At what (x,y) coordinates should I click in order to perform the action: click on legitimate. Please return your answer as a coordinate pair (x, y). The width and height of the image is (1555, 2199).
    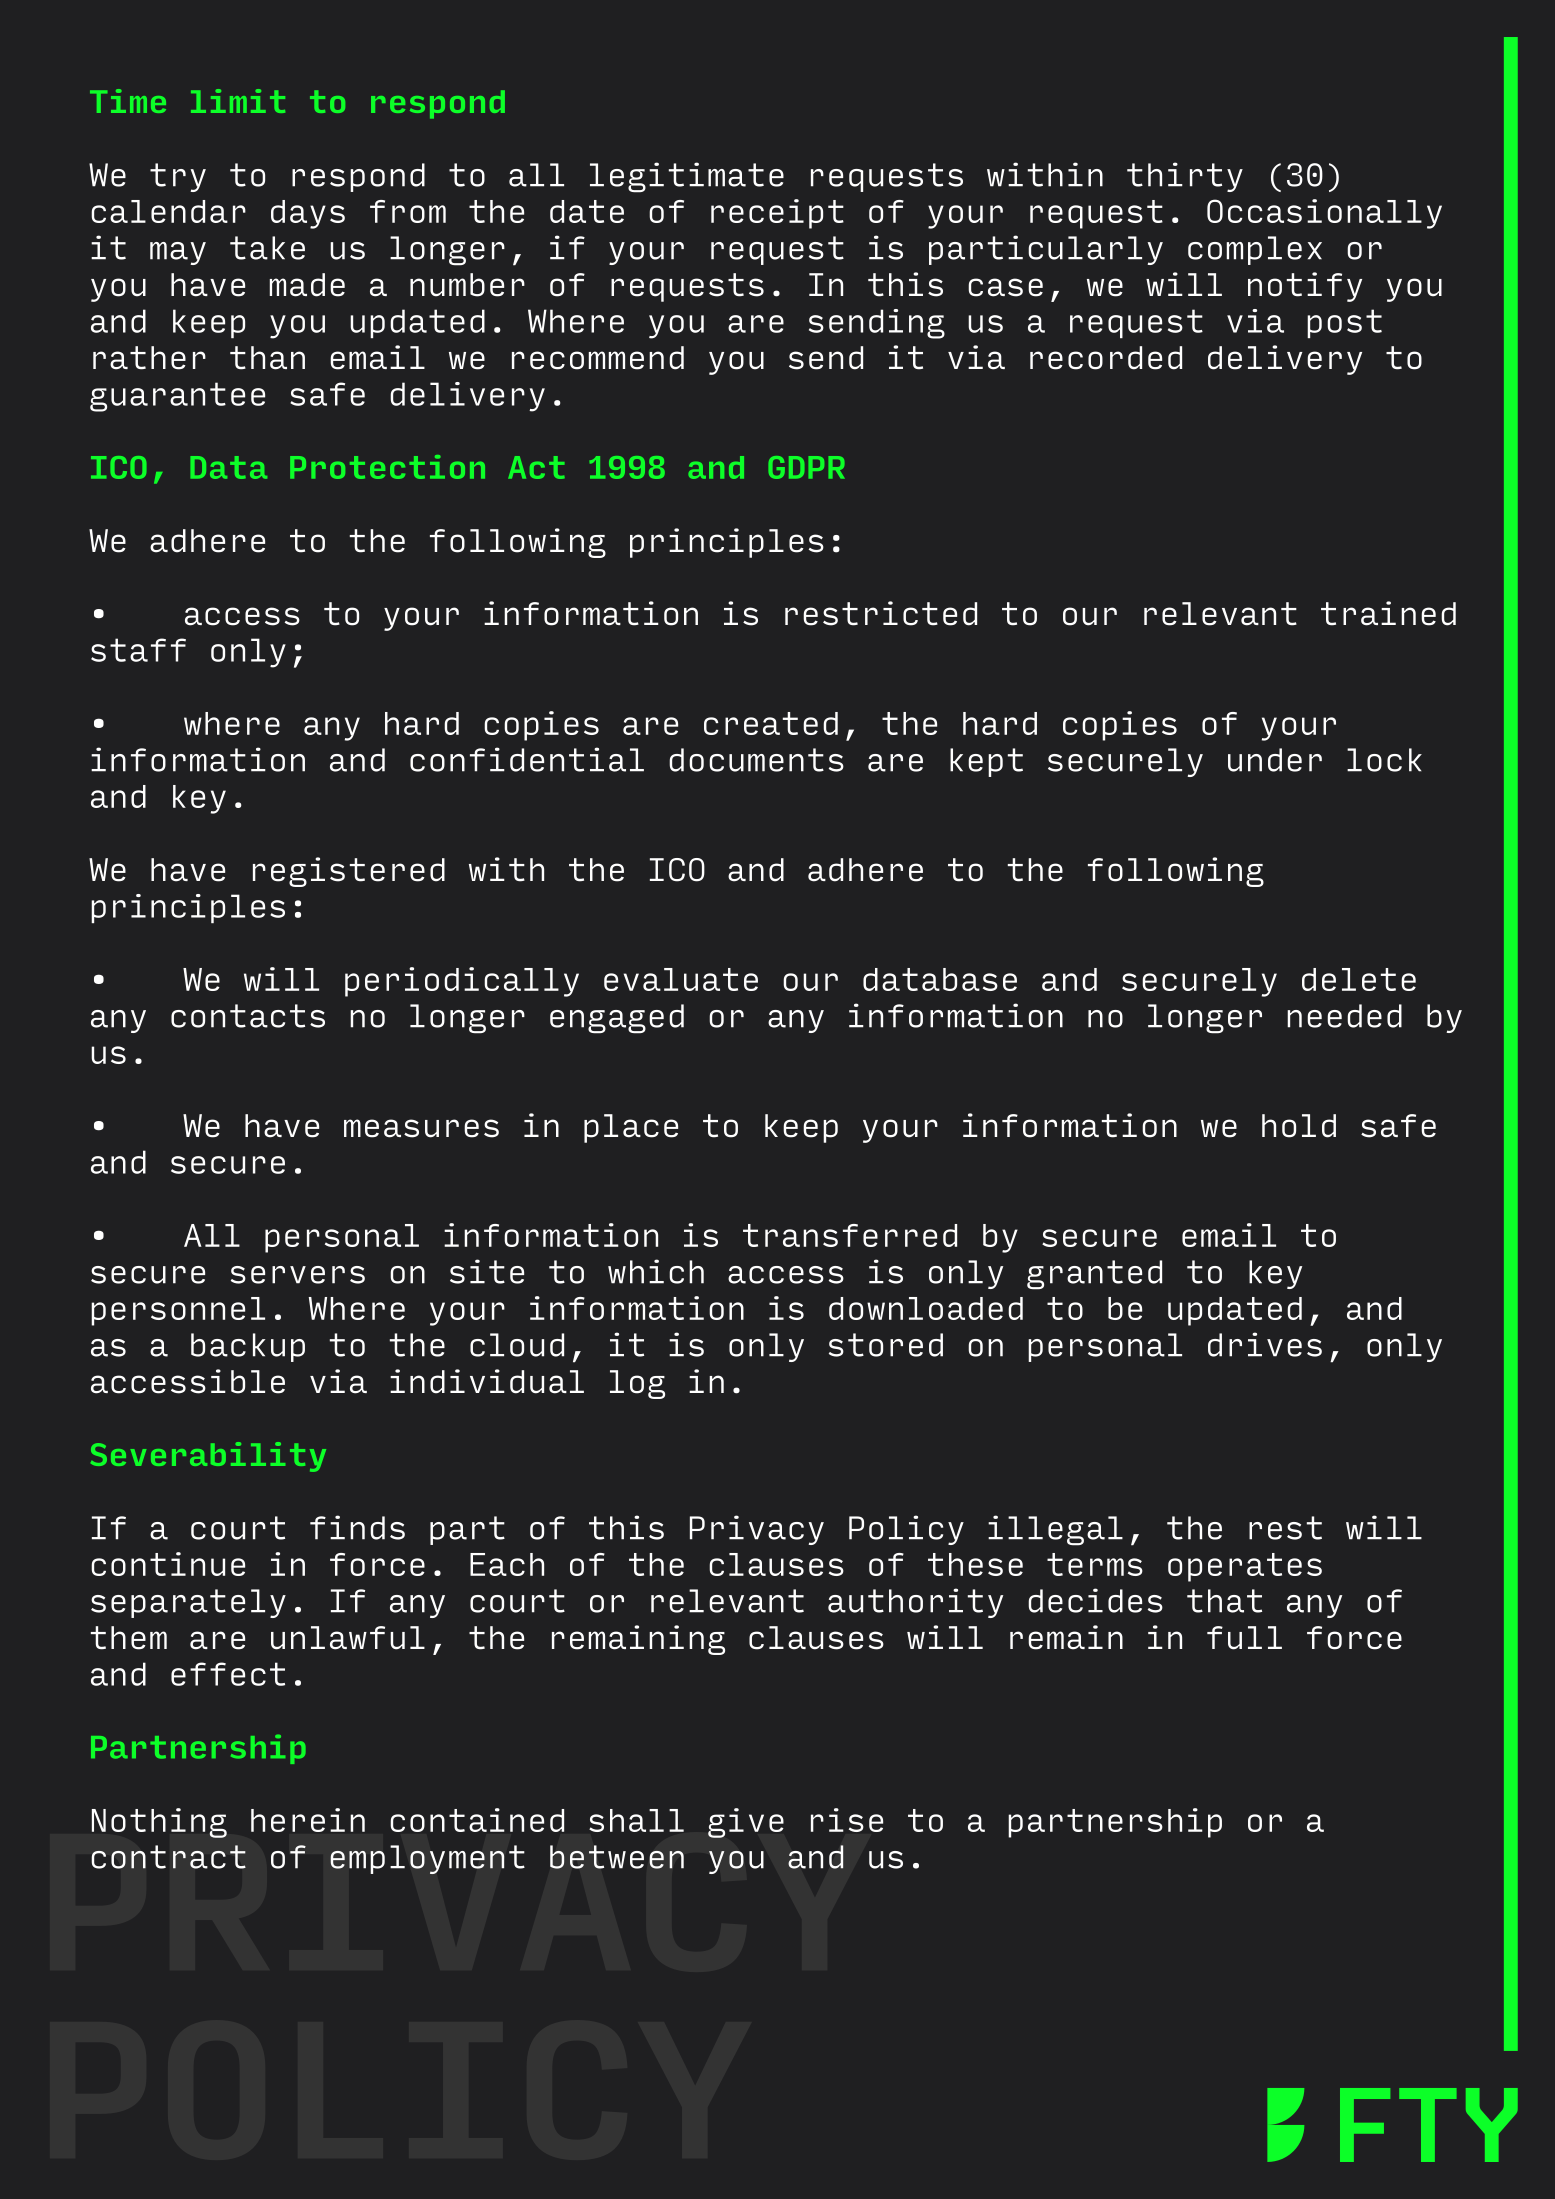
    Looking at the image, I should click on (687, 177).
